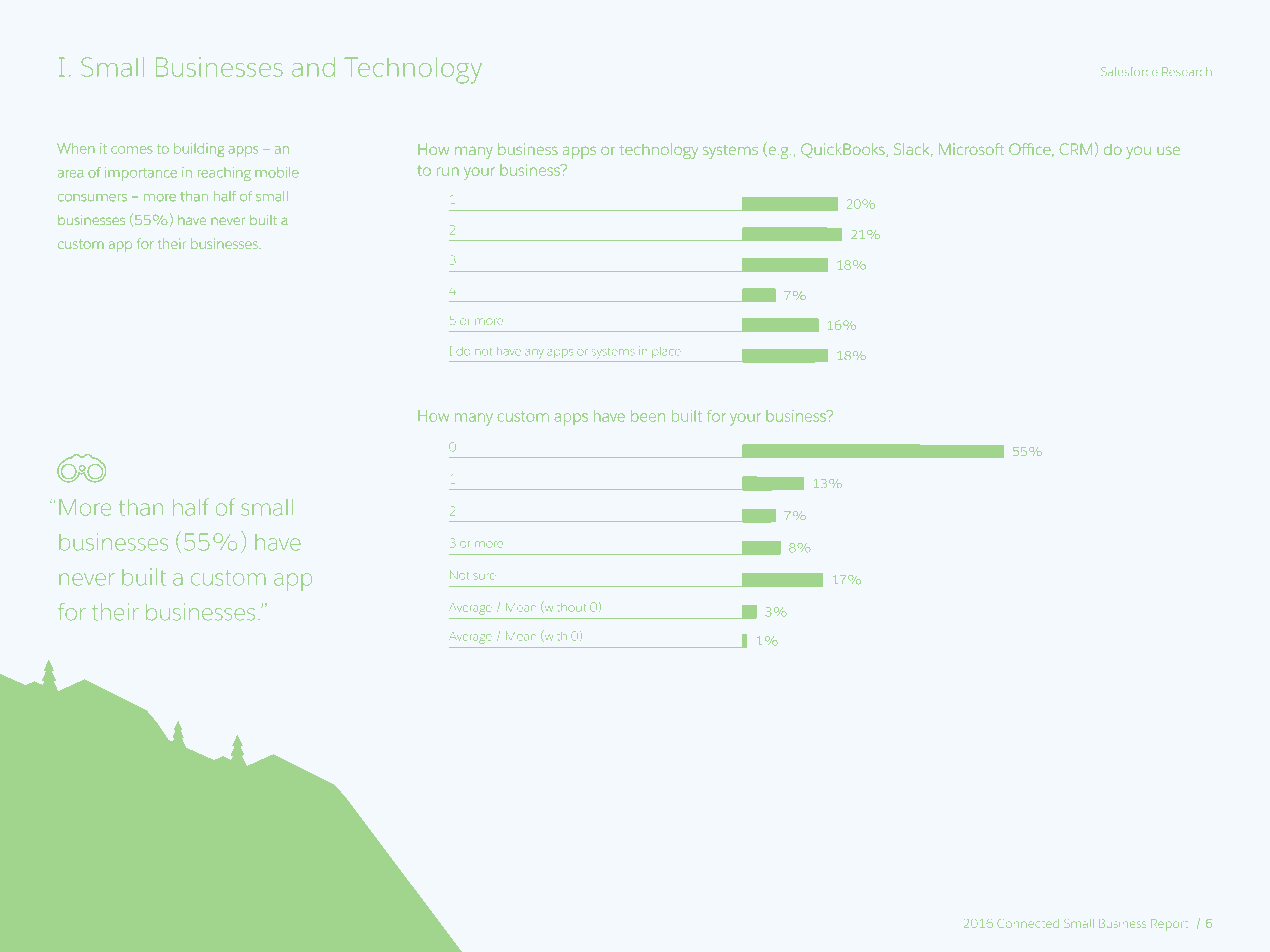  What do you see at coordinates (1028, 923) in the screenshot?
I see `Connected` at bounding box center [1028, 923].
